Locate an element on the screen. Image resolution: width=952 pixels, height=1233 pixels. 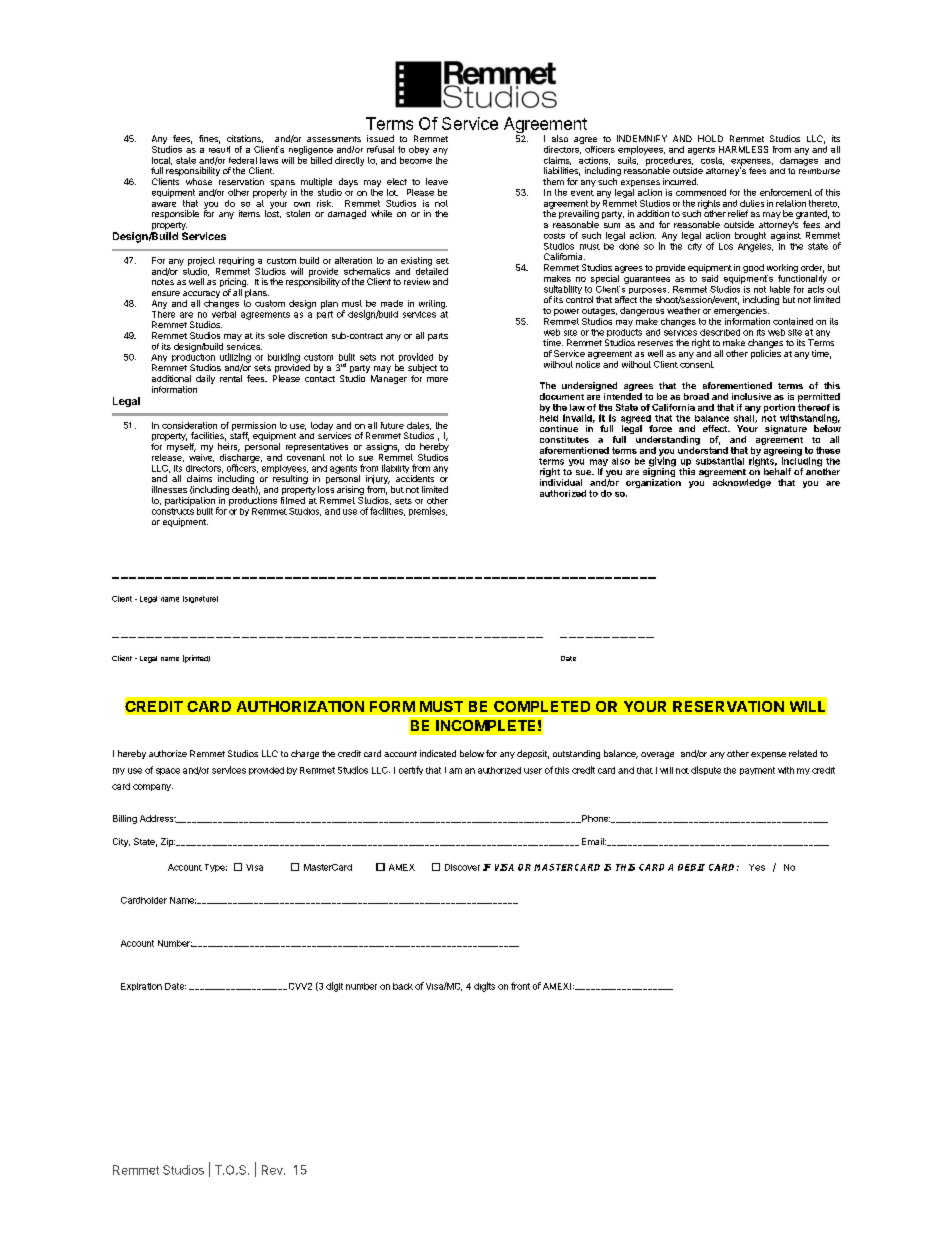
more is located at coordinates (437, 379).
